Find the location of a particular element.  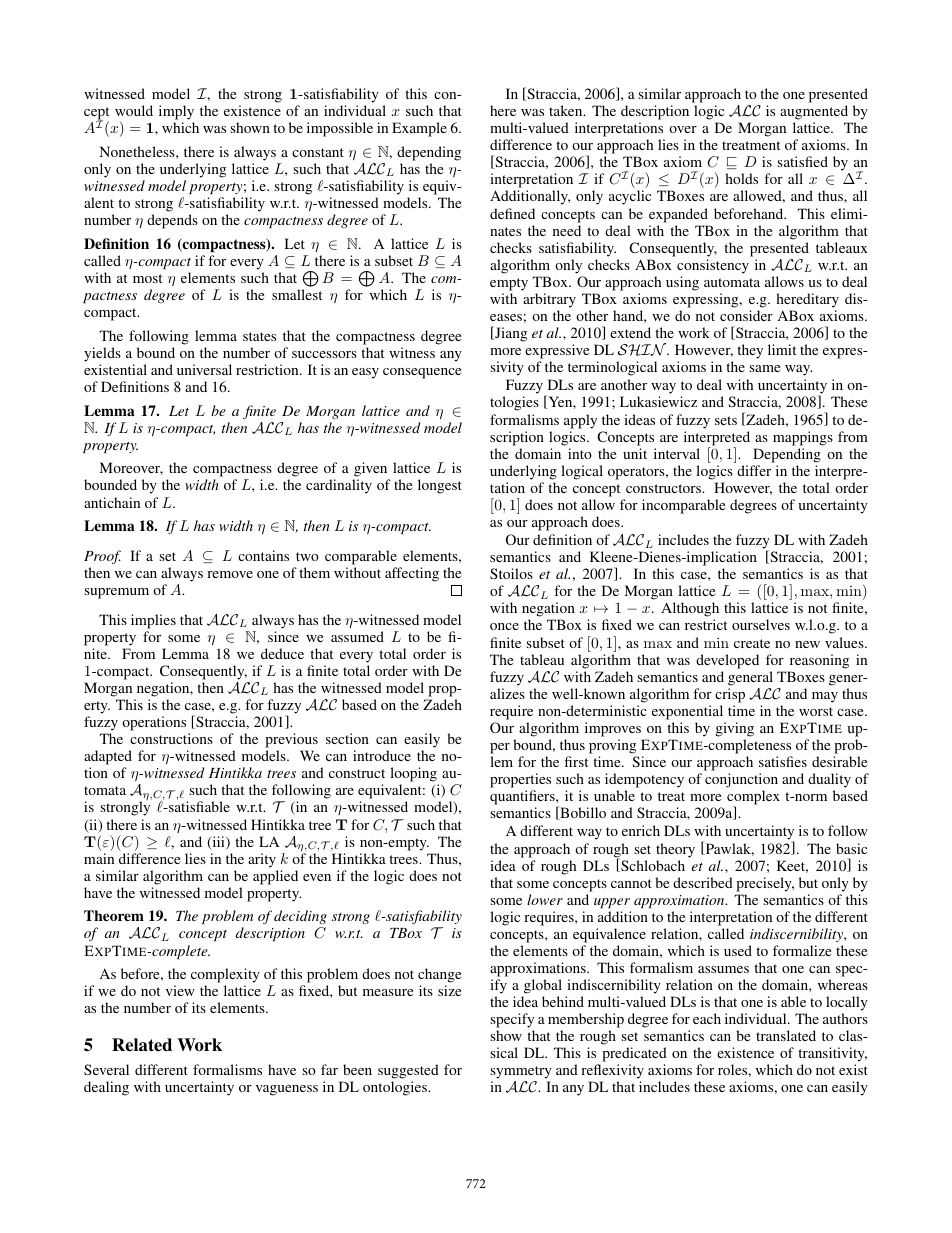

longest is located at coordinates (440, 486).
